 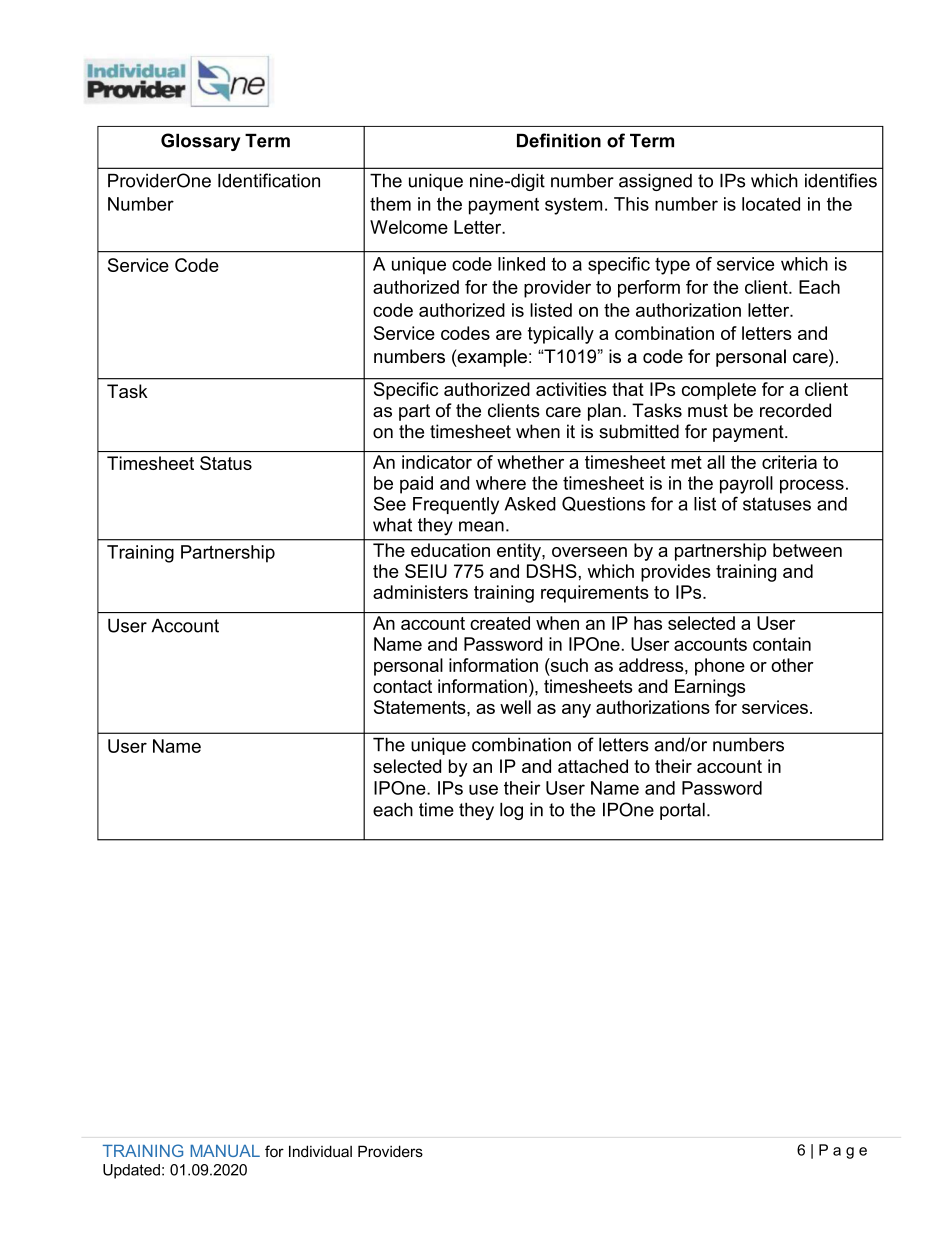 I want to click on MANUAL, so click(x=225, y=1151).
